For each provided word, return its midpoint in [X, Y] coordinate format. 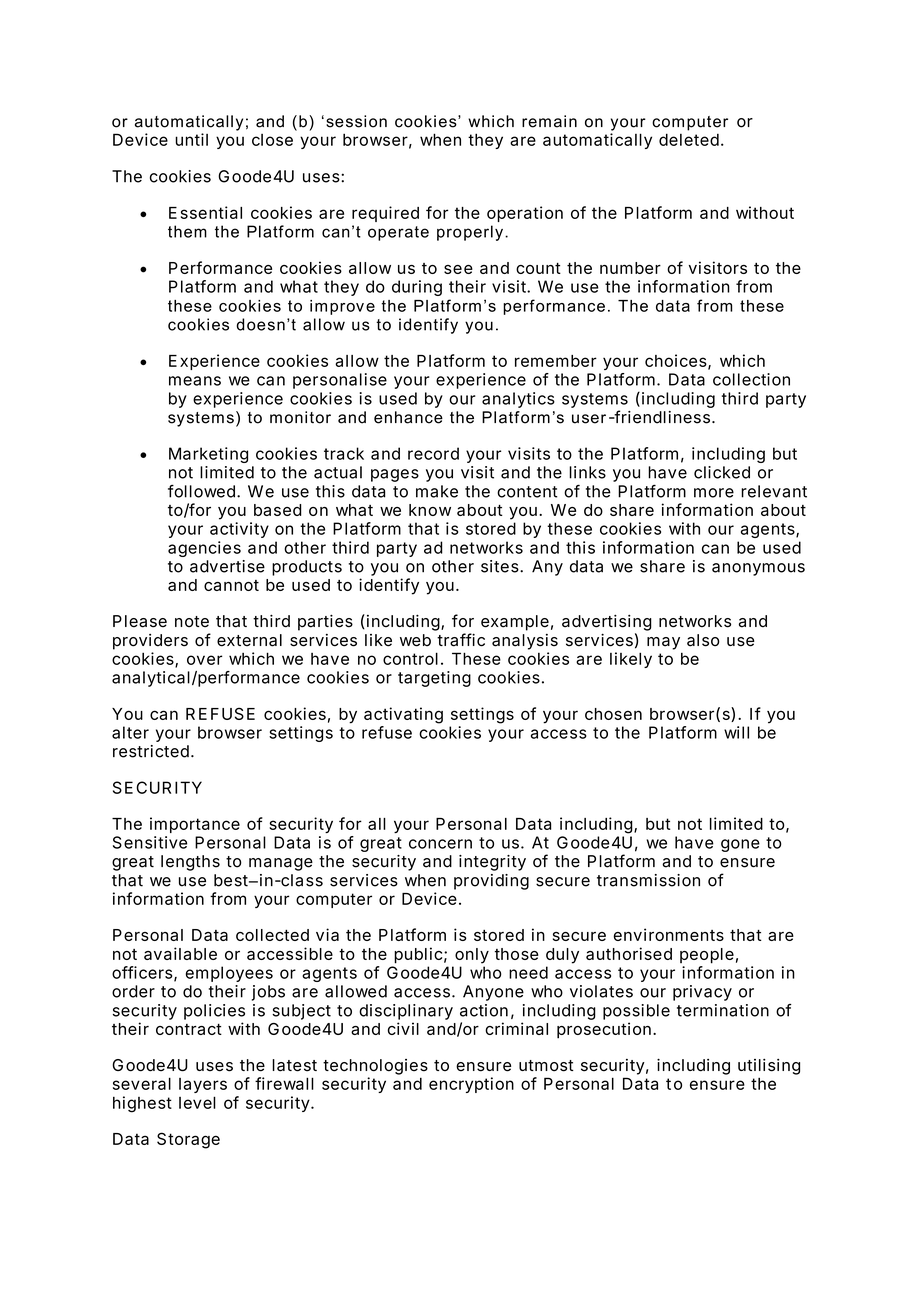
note [192, 622]
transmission [648, 880]
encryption [471, 1085]
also [703, 640]
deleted [689, 139]
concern [440, 844]
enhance [408, 417]
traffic [461, 640]
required [385, 214]
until [191, 139]
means [195, 381]
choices [677, 361]
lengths [190, 863]
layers [203, 1085]
